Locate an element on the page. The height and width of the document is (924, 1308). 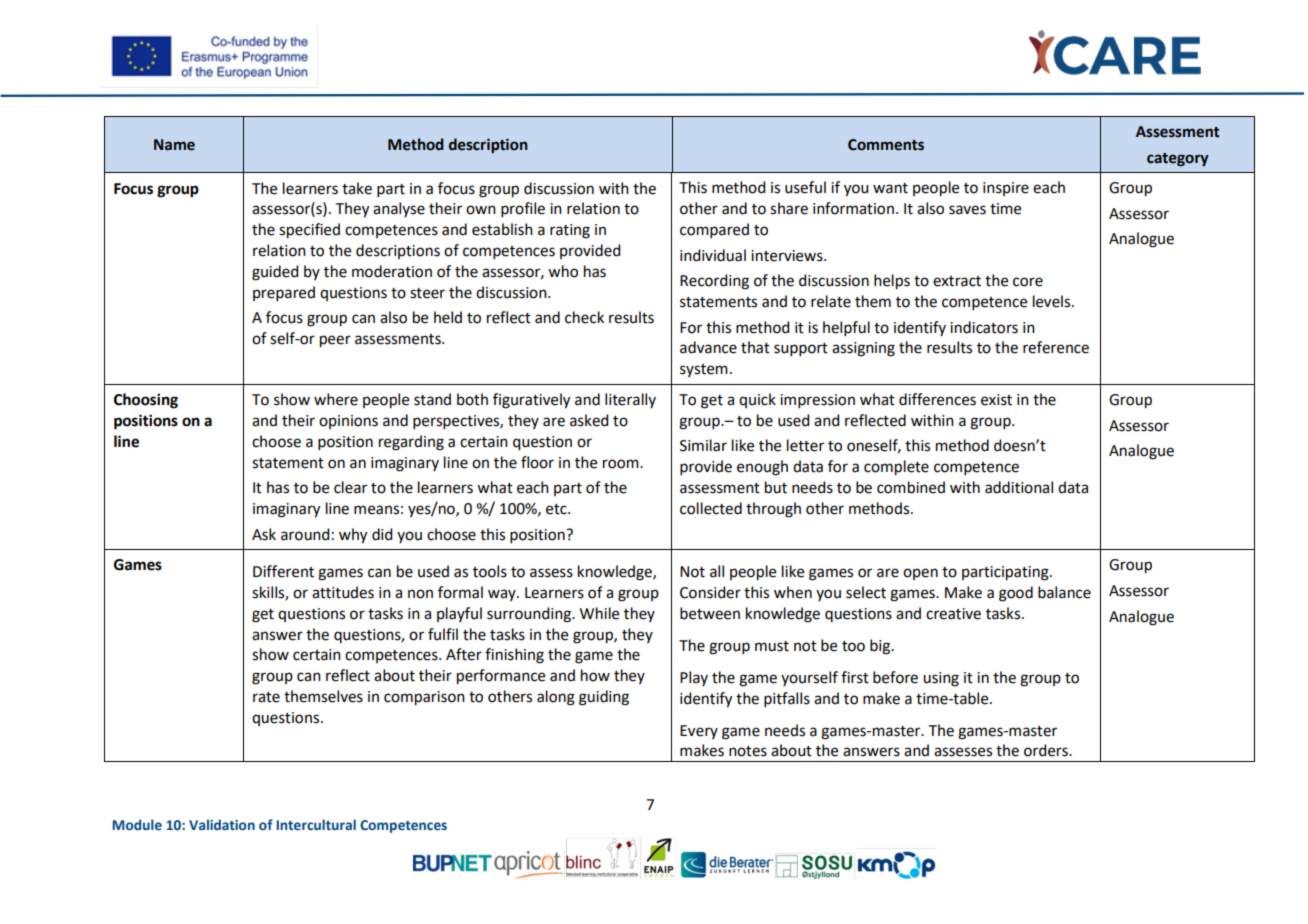
additional is located at coordinates (1019, 487).
